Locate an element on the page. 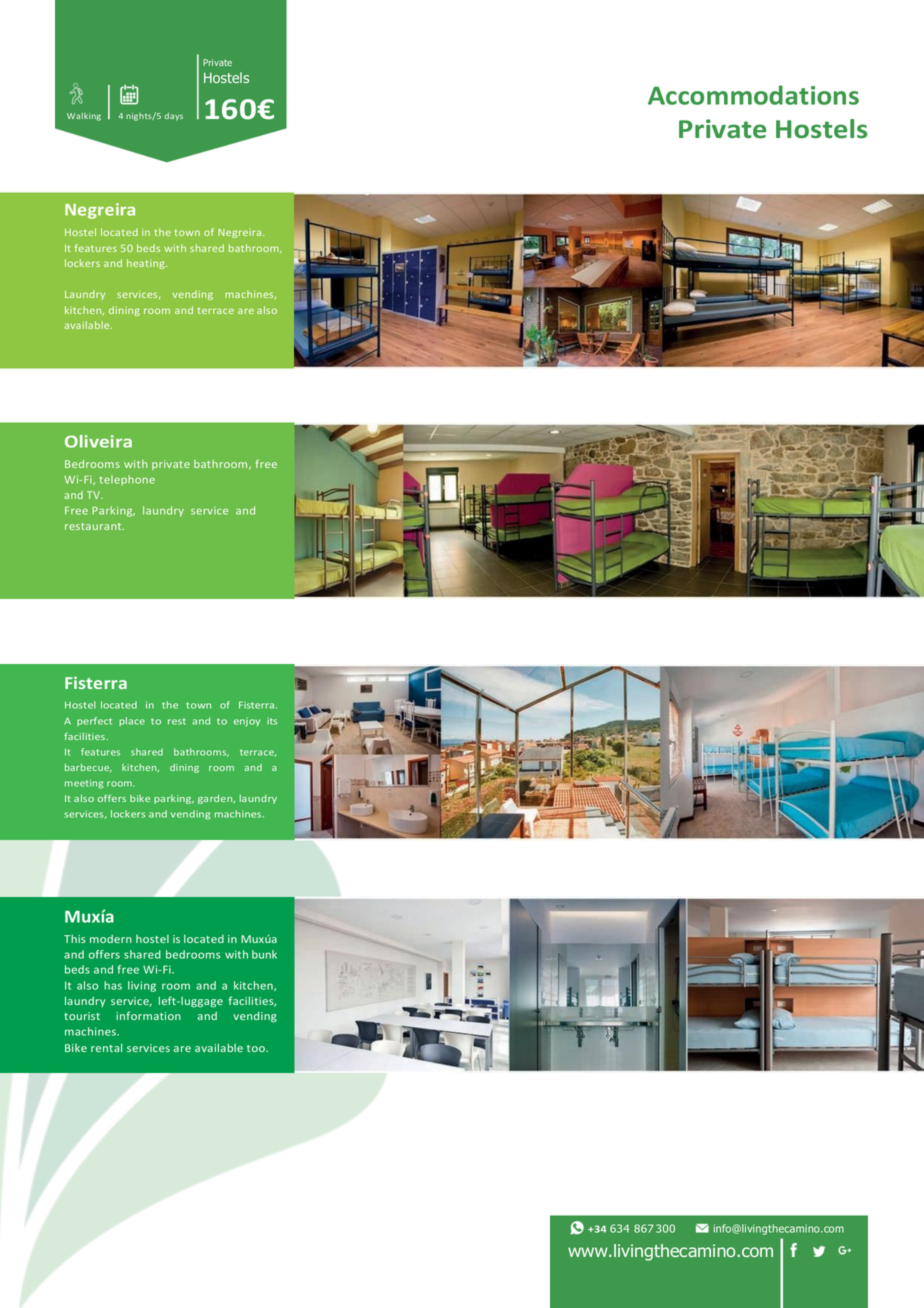 This document has width=924, height=1308. bunk is located at coordinates (264, 954).
